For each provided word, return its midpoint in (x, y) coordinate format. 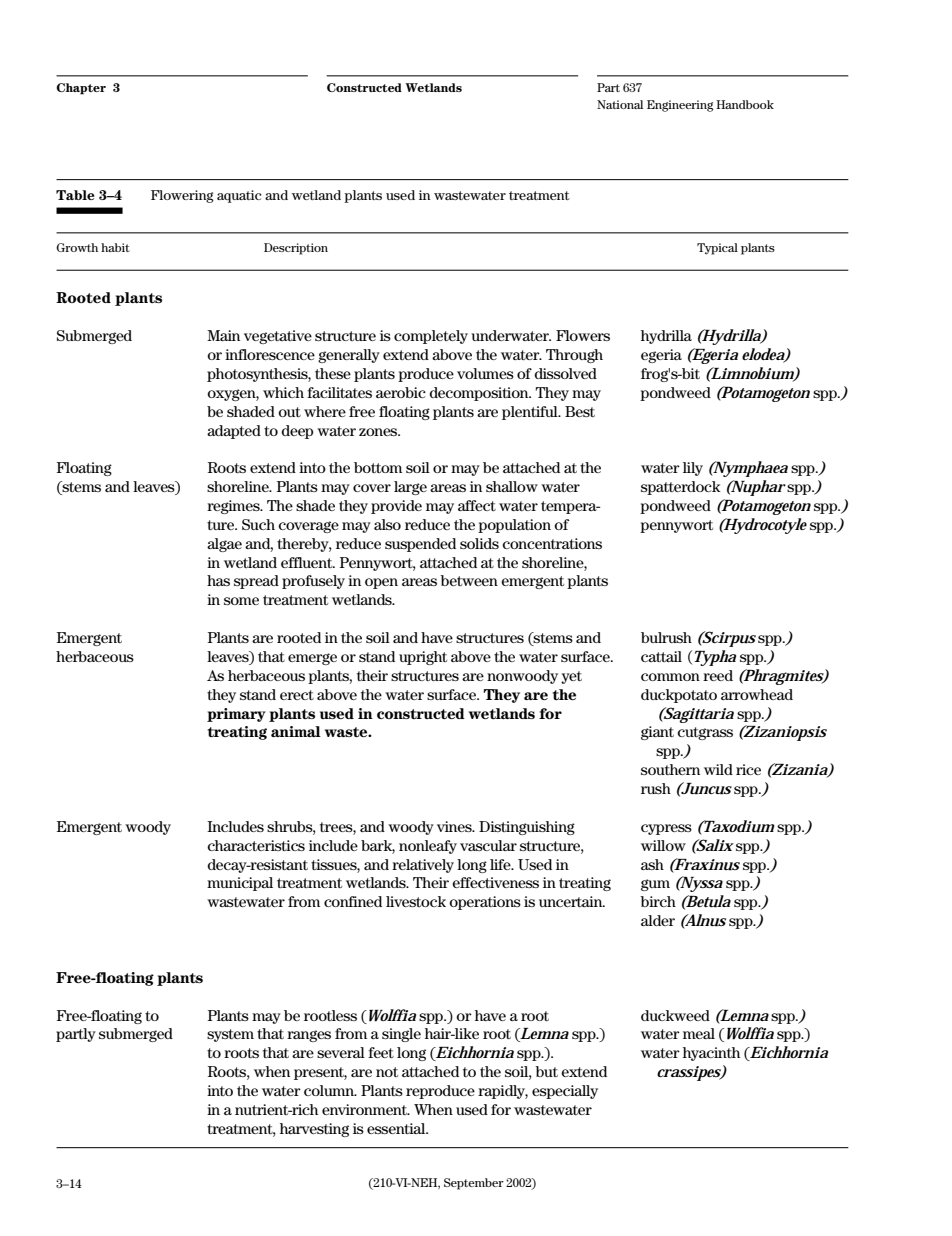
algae (224, 545)
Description (296, 249)
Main (223, 335)
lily (693, 469)
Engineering (680, 106)
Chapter (81, 89)
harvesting (314, 1130)
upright (423, 658)
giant (657, 733)
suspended (420, 545)
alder (658, 920)
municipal (240, 884)
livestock (416, 901)
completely (431, 337)
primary (236, 715)
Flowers (583, 335)
